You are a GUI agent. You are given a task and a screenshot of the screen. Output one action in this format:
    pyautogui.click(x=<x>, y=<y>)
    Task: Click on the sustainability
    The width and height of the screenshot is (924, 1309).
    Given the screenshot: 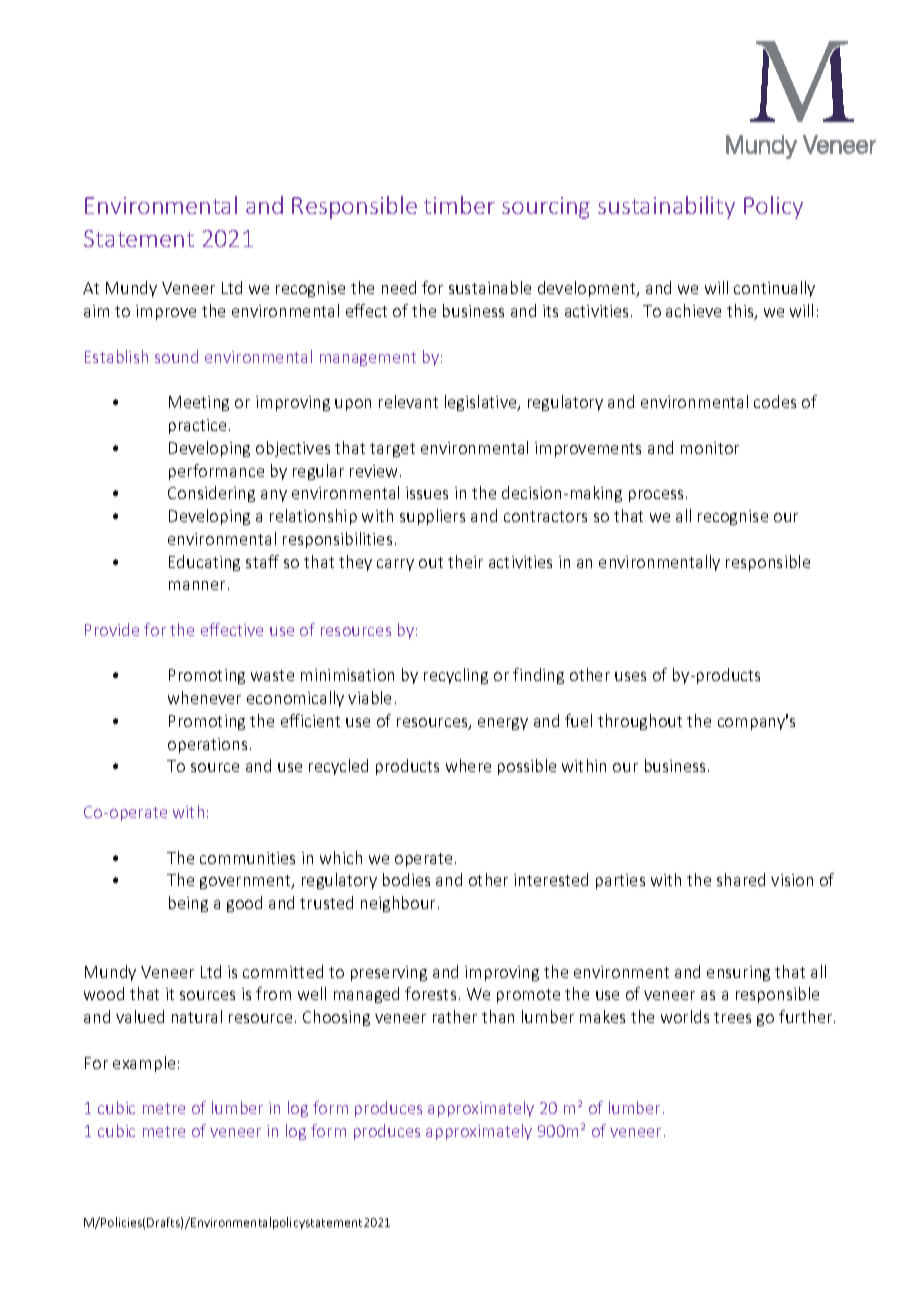 What is the action you would take?
    pyautogui.click(x=666, y=207)
